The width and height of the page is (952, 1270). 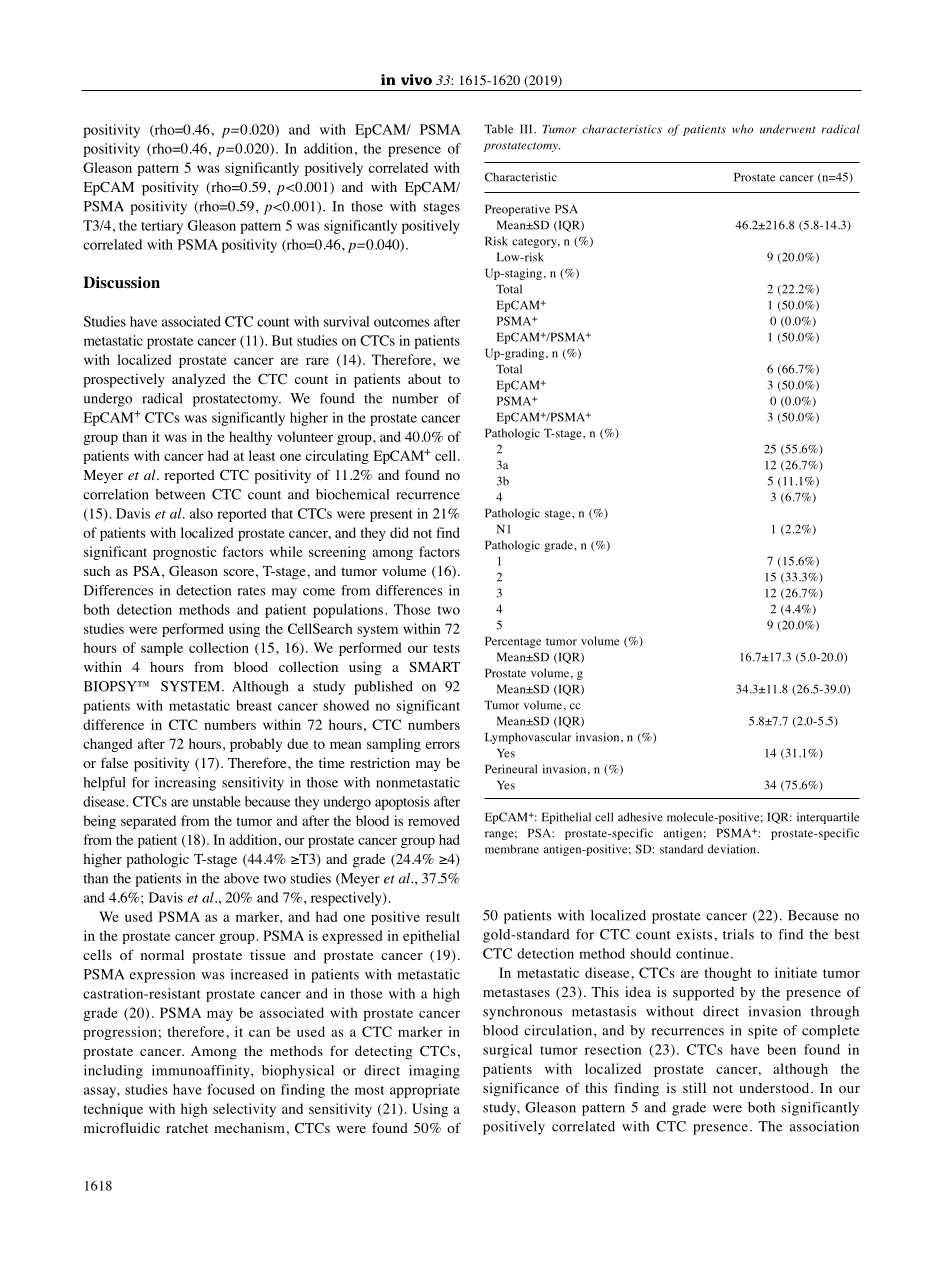 I want to click on separated, so click(x=148, y=822).
